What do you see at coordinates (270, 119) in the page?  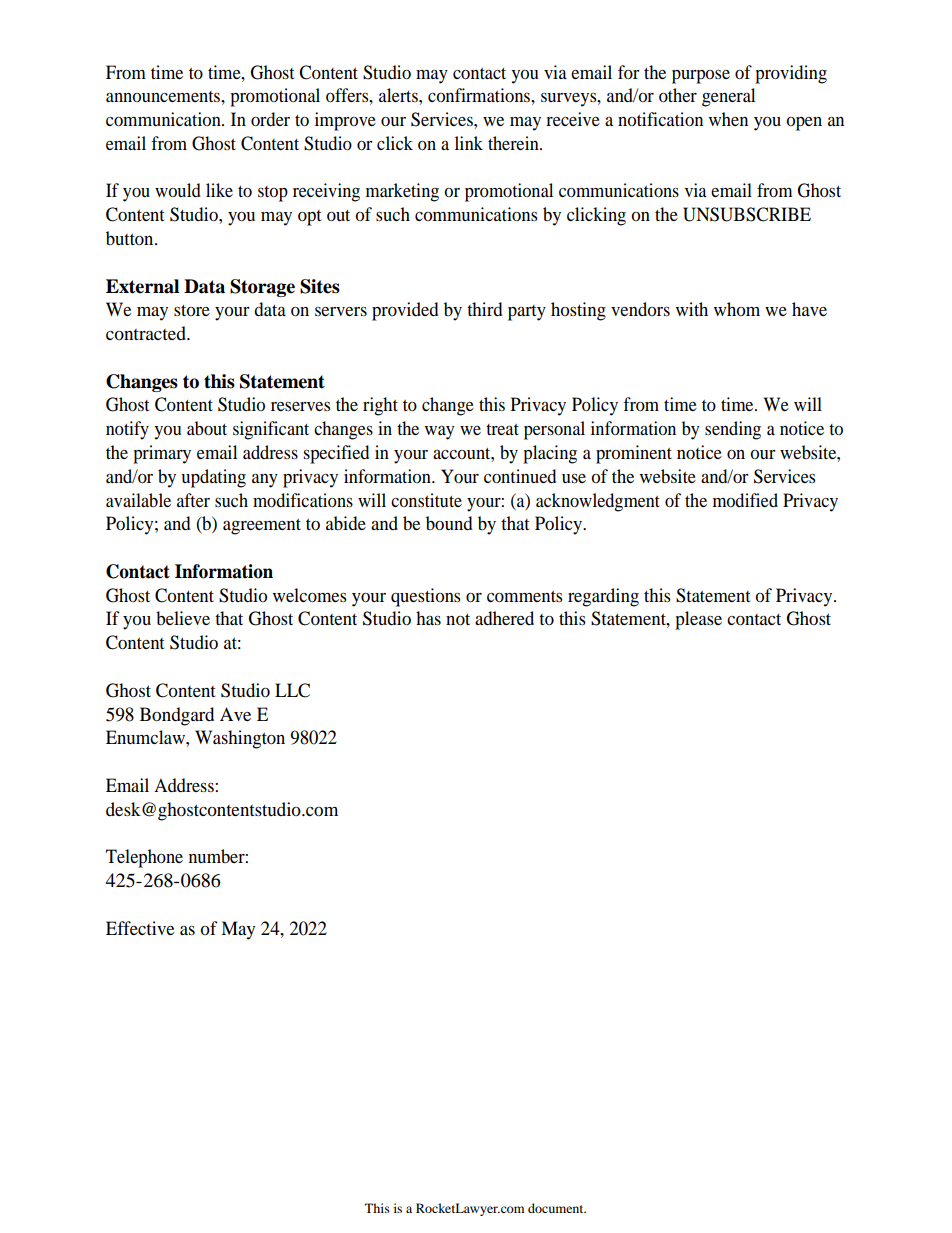 I see `order` at bounding box center [270, 119].
